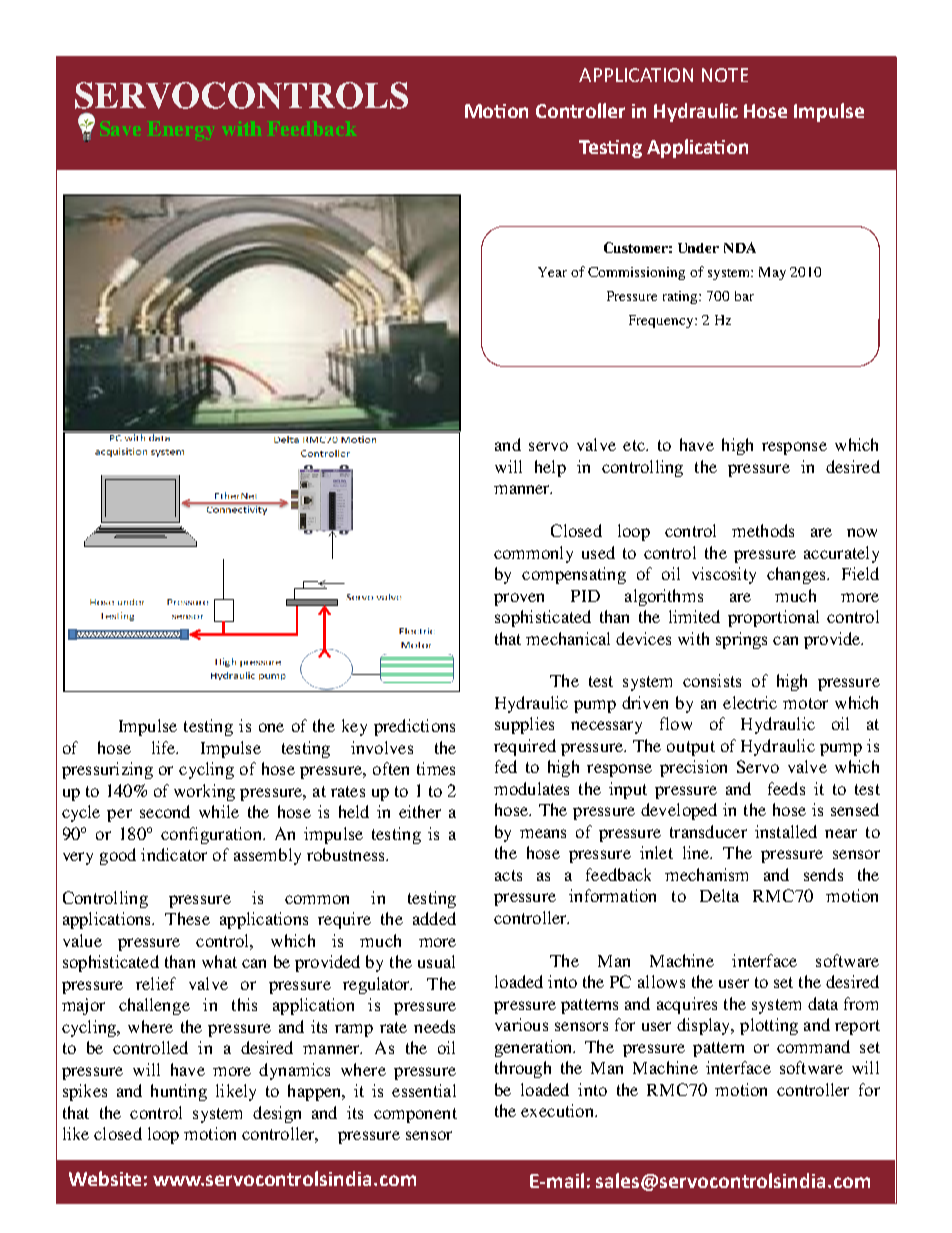 The height and width of the screenshot is (1233, 952). Describe the element at coordinates (740, 247) in the screenshot. I see `NDA` at that location.
